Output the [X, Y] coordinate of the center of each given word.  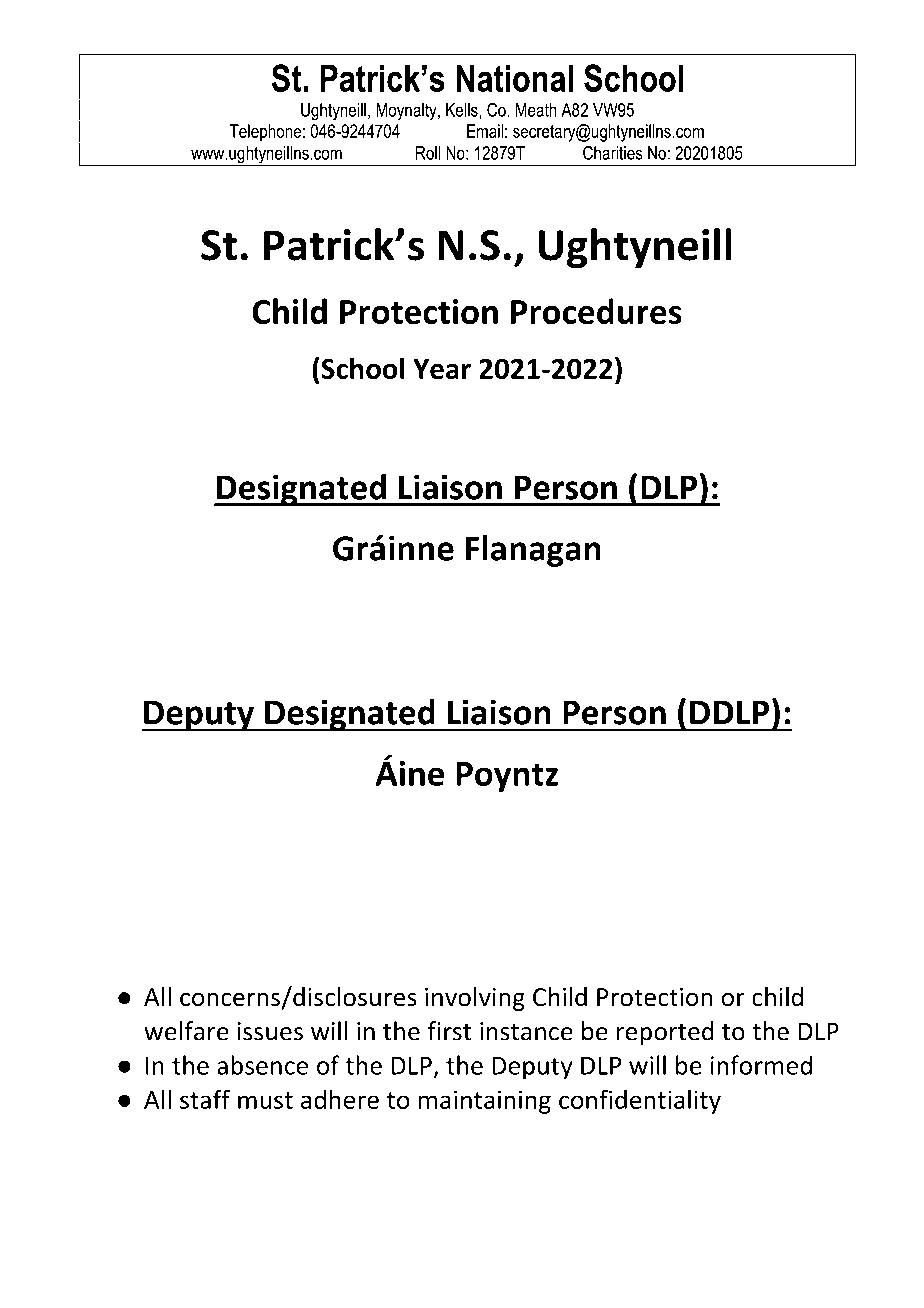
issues [270, 1031]
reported [665, 1033]
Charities [613, 153]
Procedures [596, 311]
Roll [428, 153]
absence [262, 1065]
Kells [463, 111]
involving [475, 999]
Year [442, 369]
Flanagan [533, 551]
